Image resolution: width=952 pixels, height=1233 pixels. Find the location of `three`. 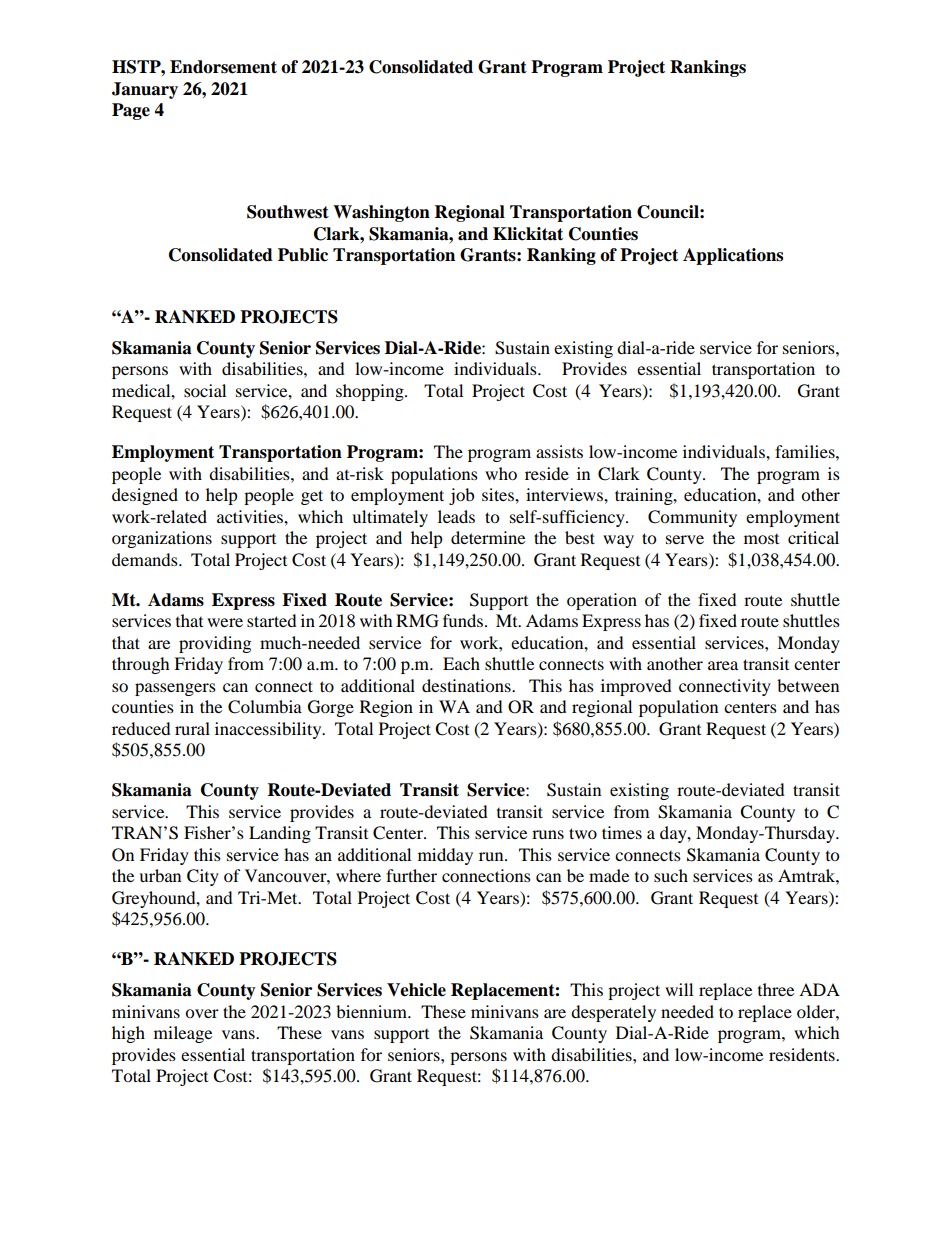

three is located at coordinates (776, 989).
